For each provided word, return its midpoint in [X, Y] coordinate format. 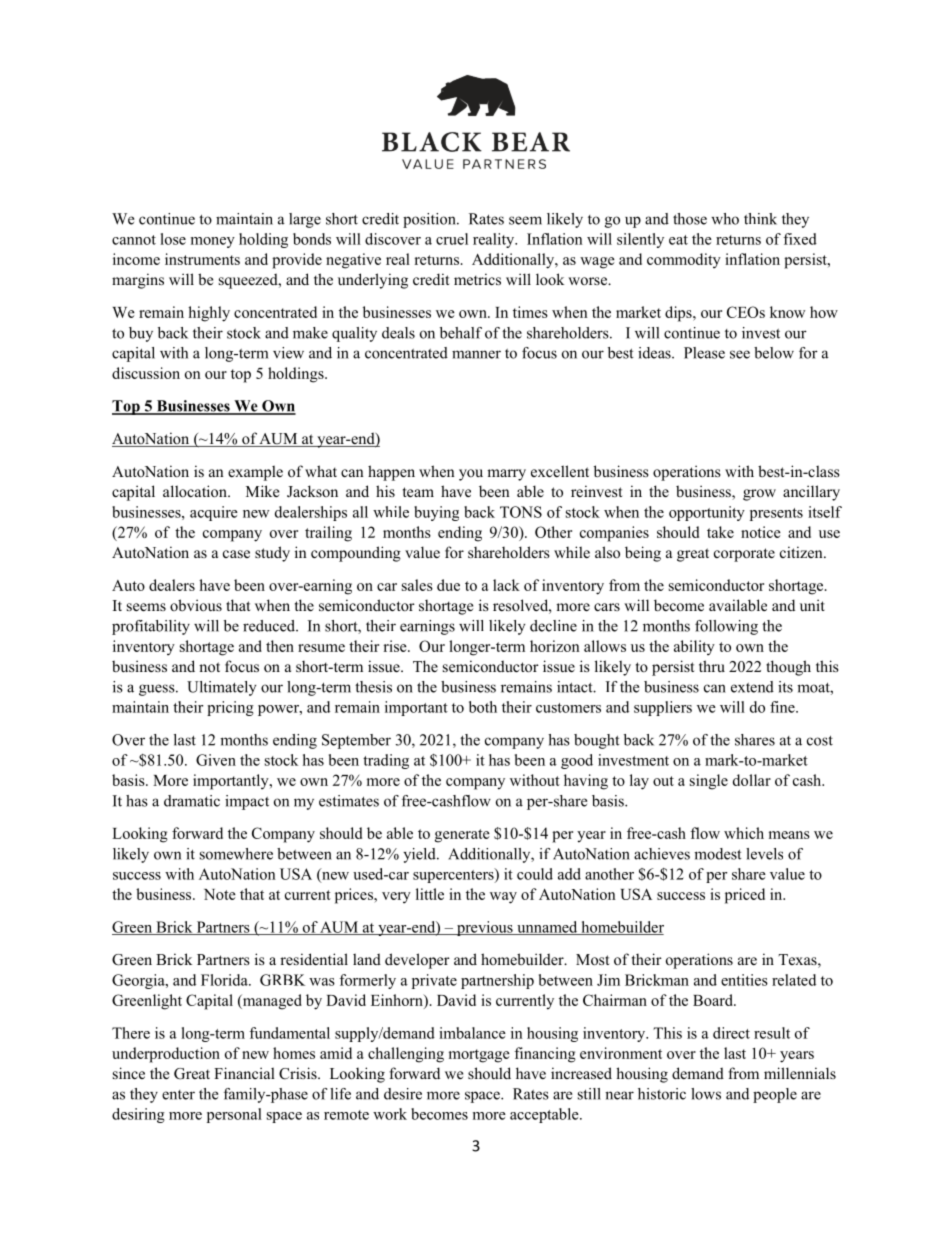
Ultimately [221, 688]
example [255, 473]
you [471, 475]
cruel [452, 239]
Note [220, 894]
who [725, 219]
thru [712, 666]
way [503, 898]
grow [759, 495]
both [483, 707]
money [213, 242]
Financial [244, 1073]
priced [745, 896]
